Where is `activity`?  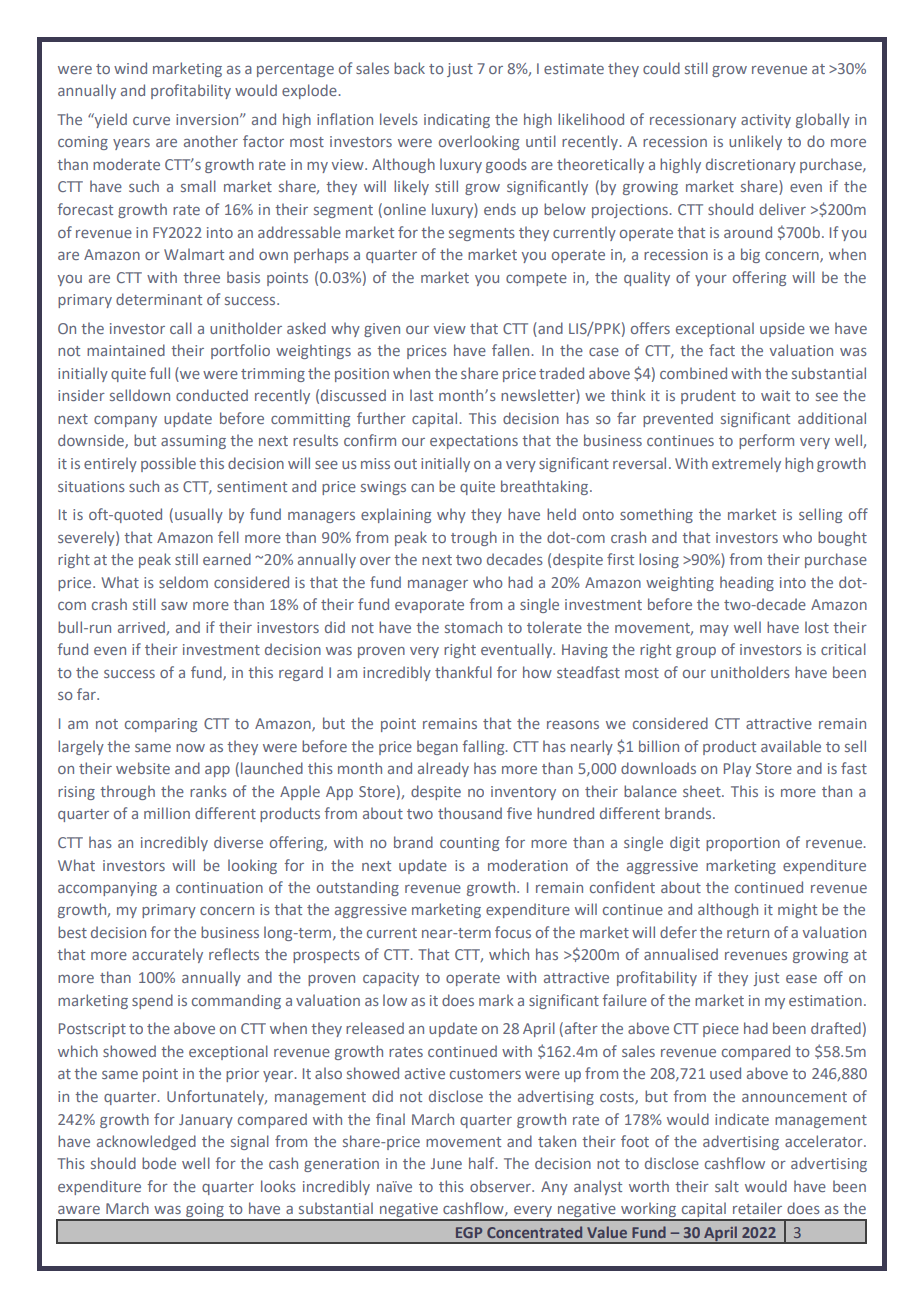
activity is located at coordinates (766, 121).
